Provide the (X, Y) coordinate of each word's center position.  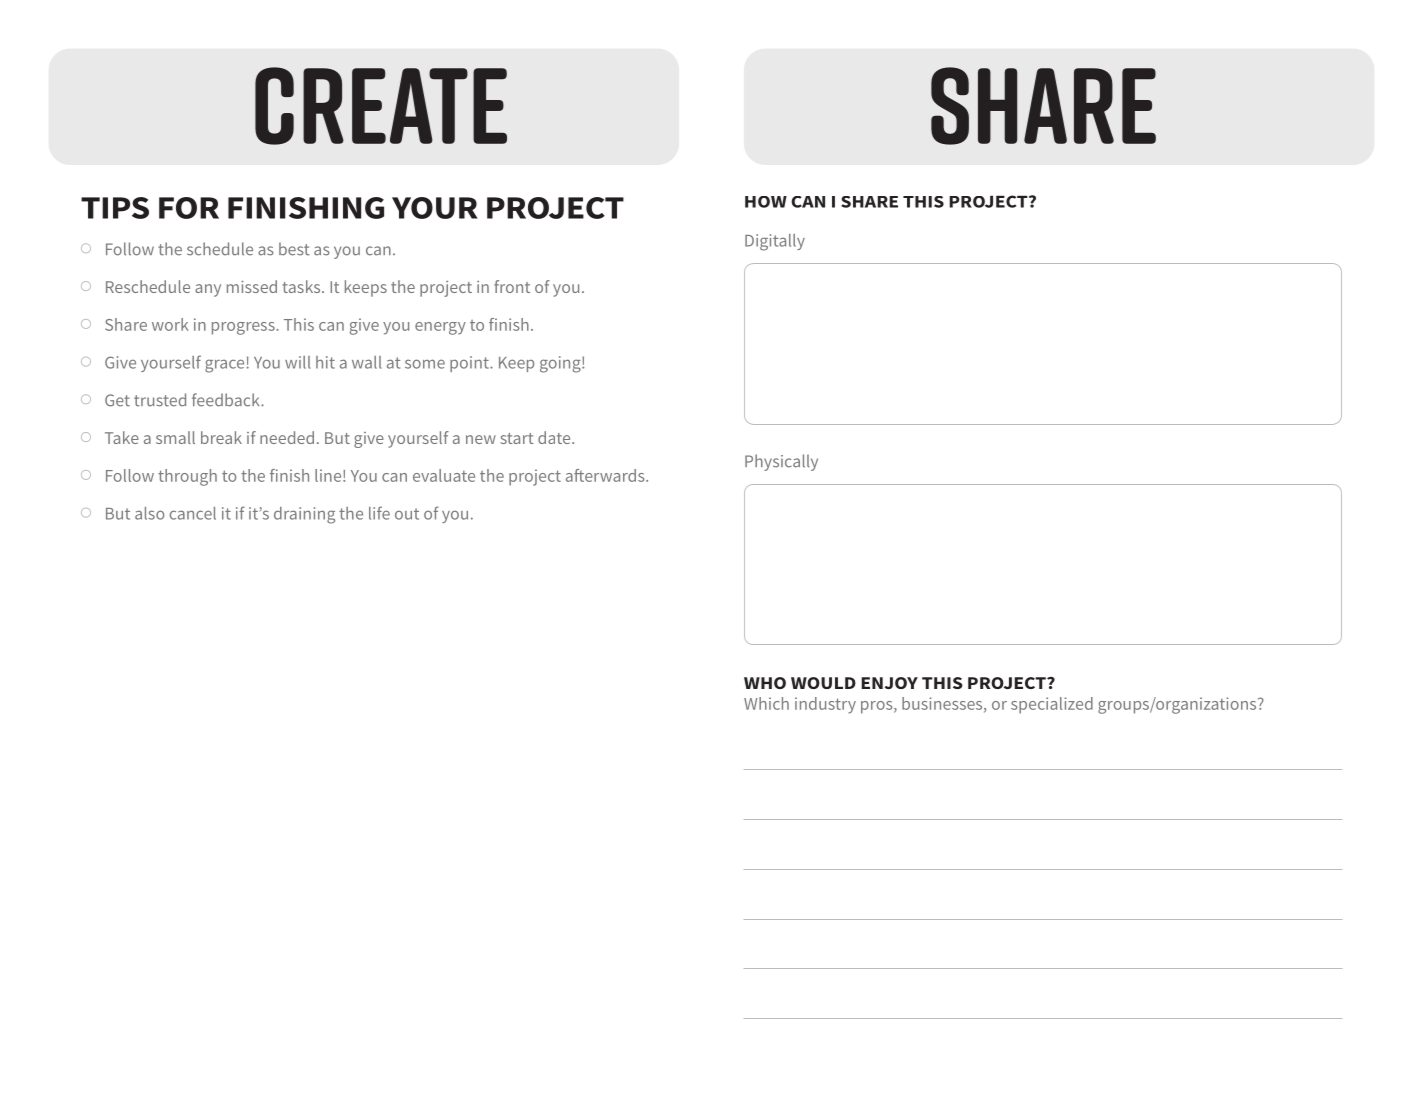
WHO (765, 683)
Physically (781, 462)
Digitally (775, 242)
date (555, 437)
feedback (227, 400)
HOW (766, 202)
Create (381, 106)
